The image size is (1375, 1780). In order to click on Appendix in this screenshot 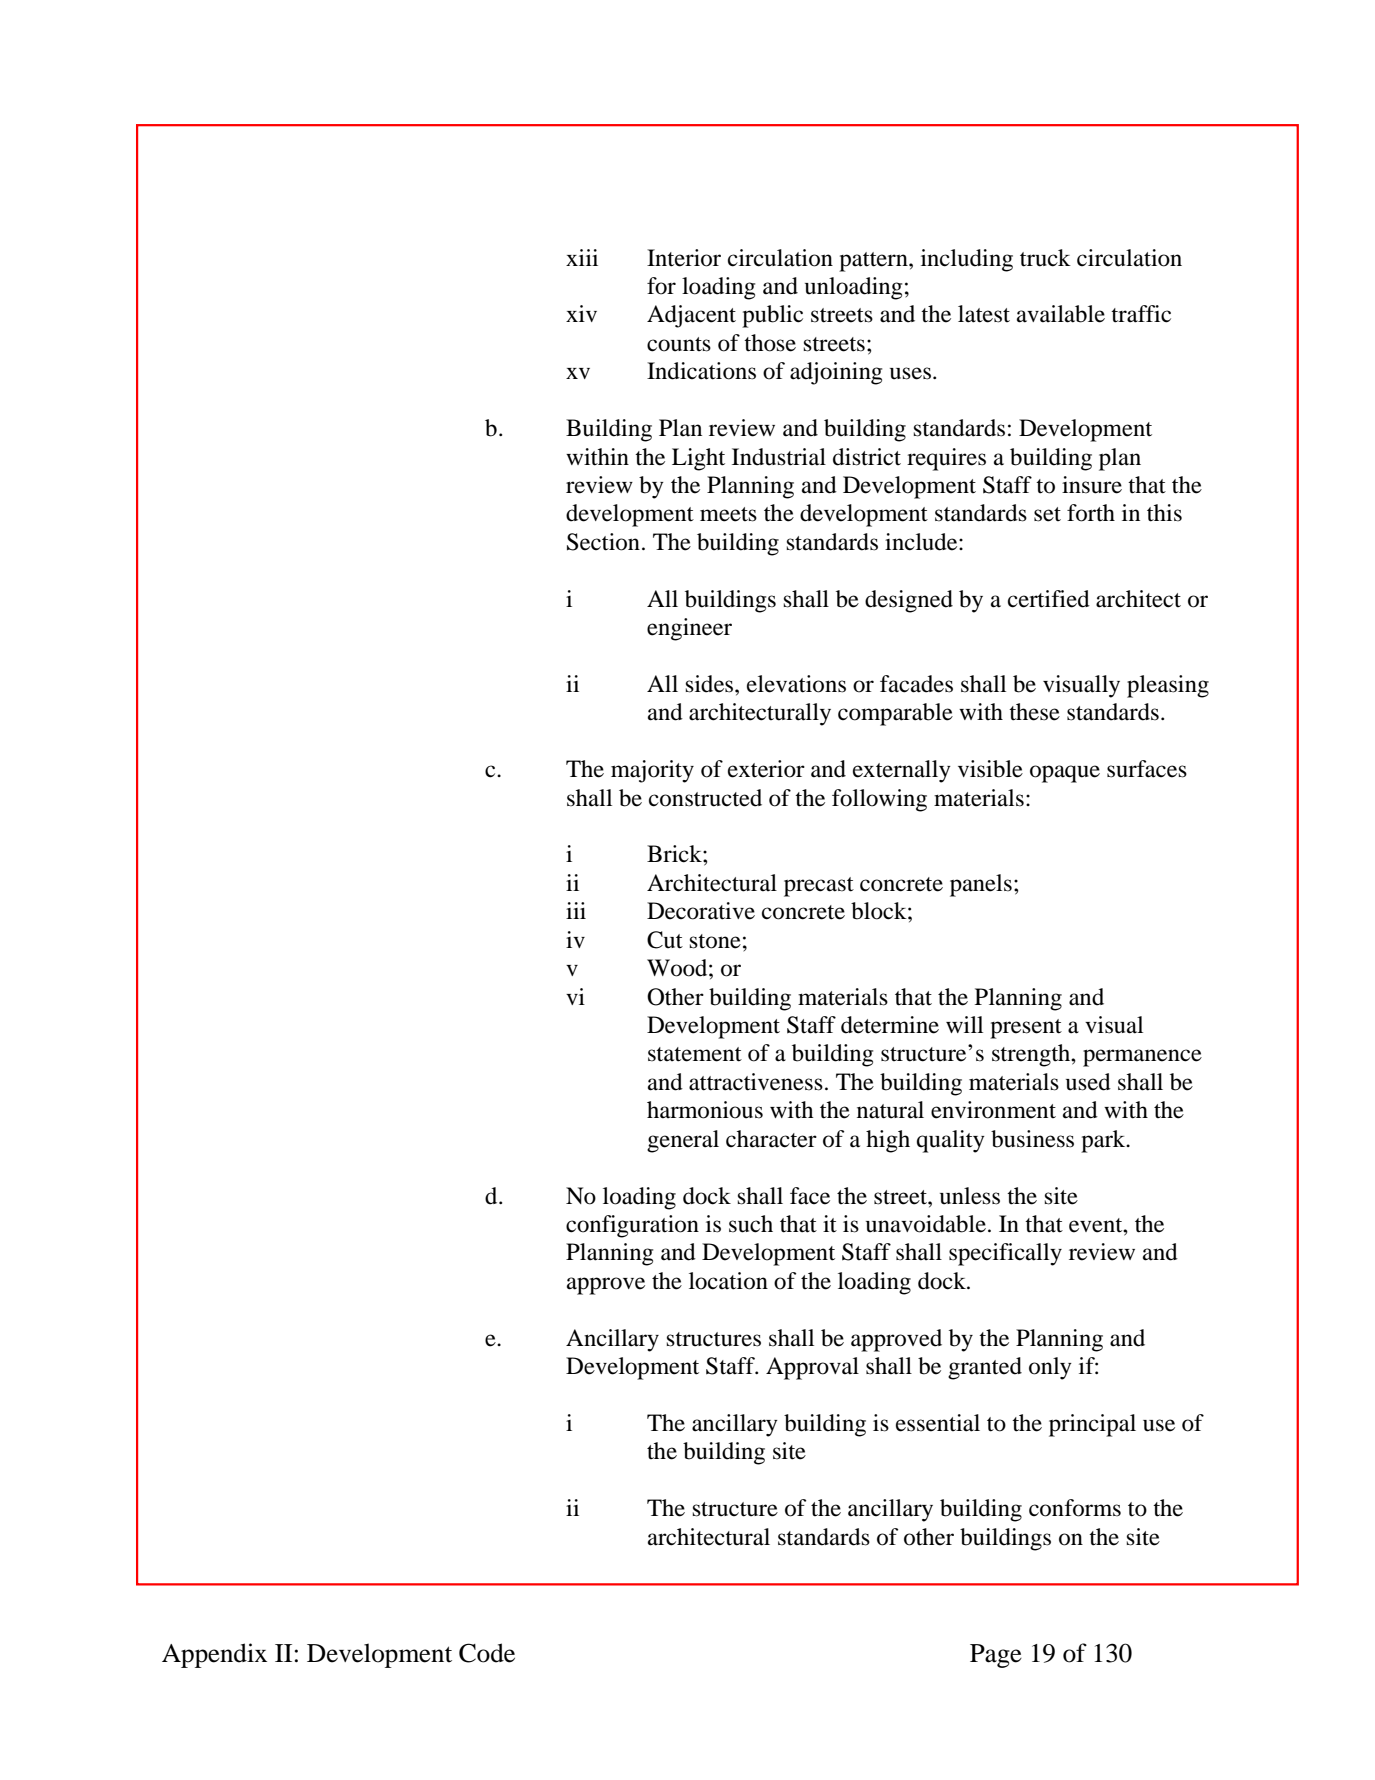, I will do `click(214, 1655)`.
